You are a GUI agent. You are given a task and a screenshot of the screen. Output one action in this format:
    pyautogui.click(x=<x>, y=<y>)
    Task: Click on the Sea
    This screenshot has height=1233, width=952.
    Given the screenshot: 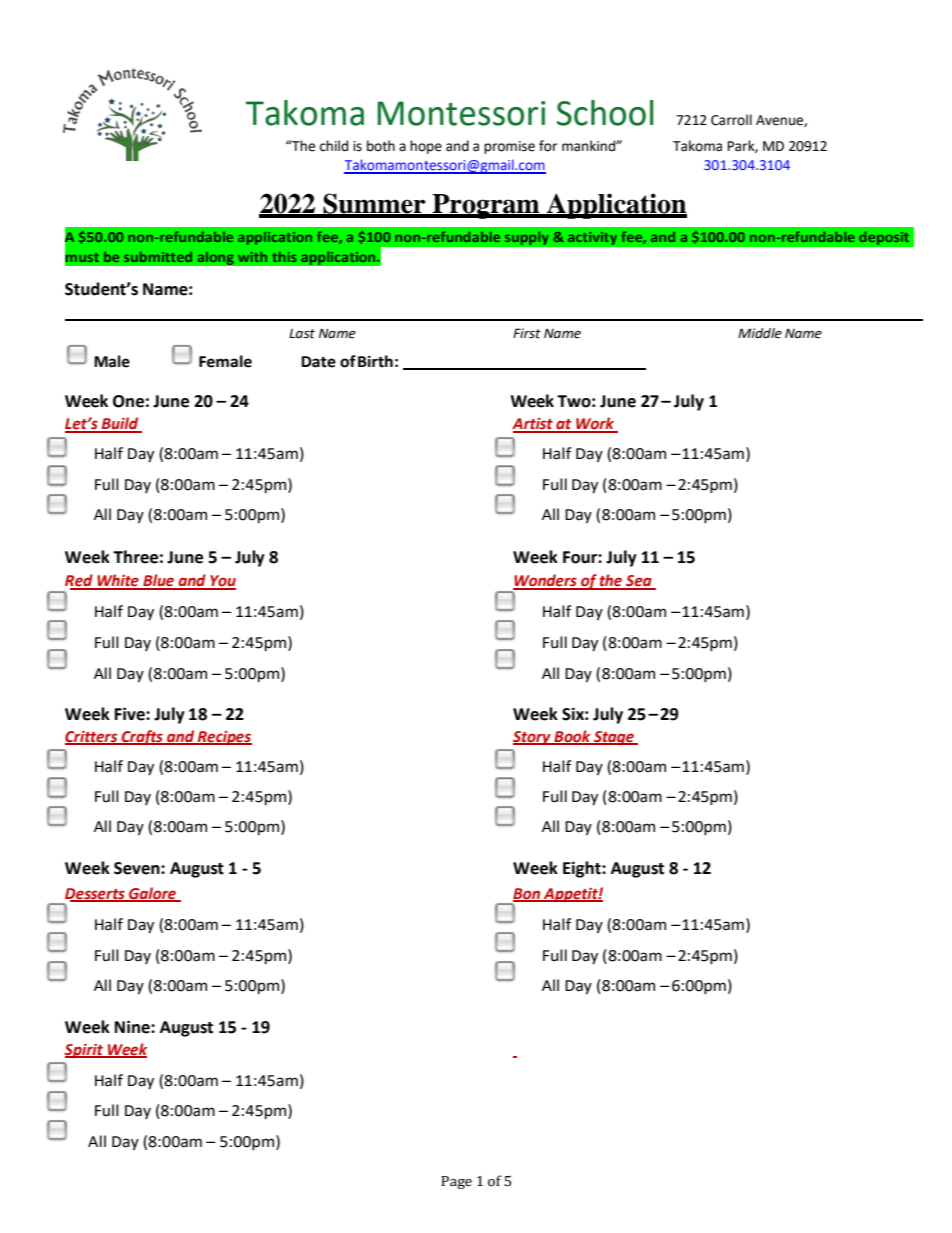 What is the action you would take?
    pyautogui.click(x=639, y=582)
